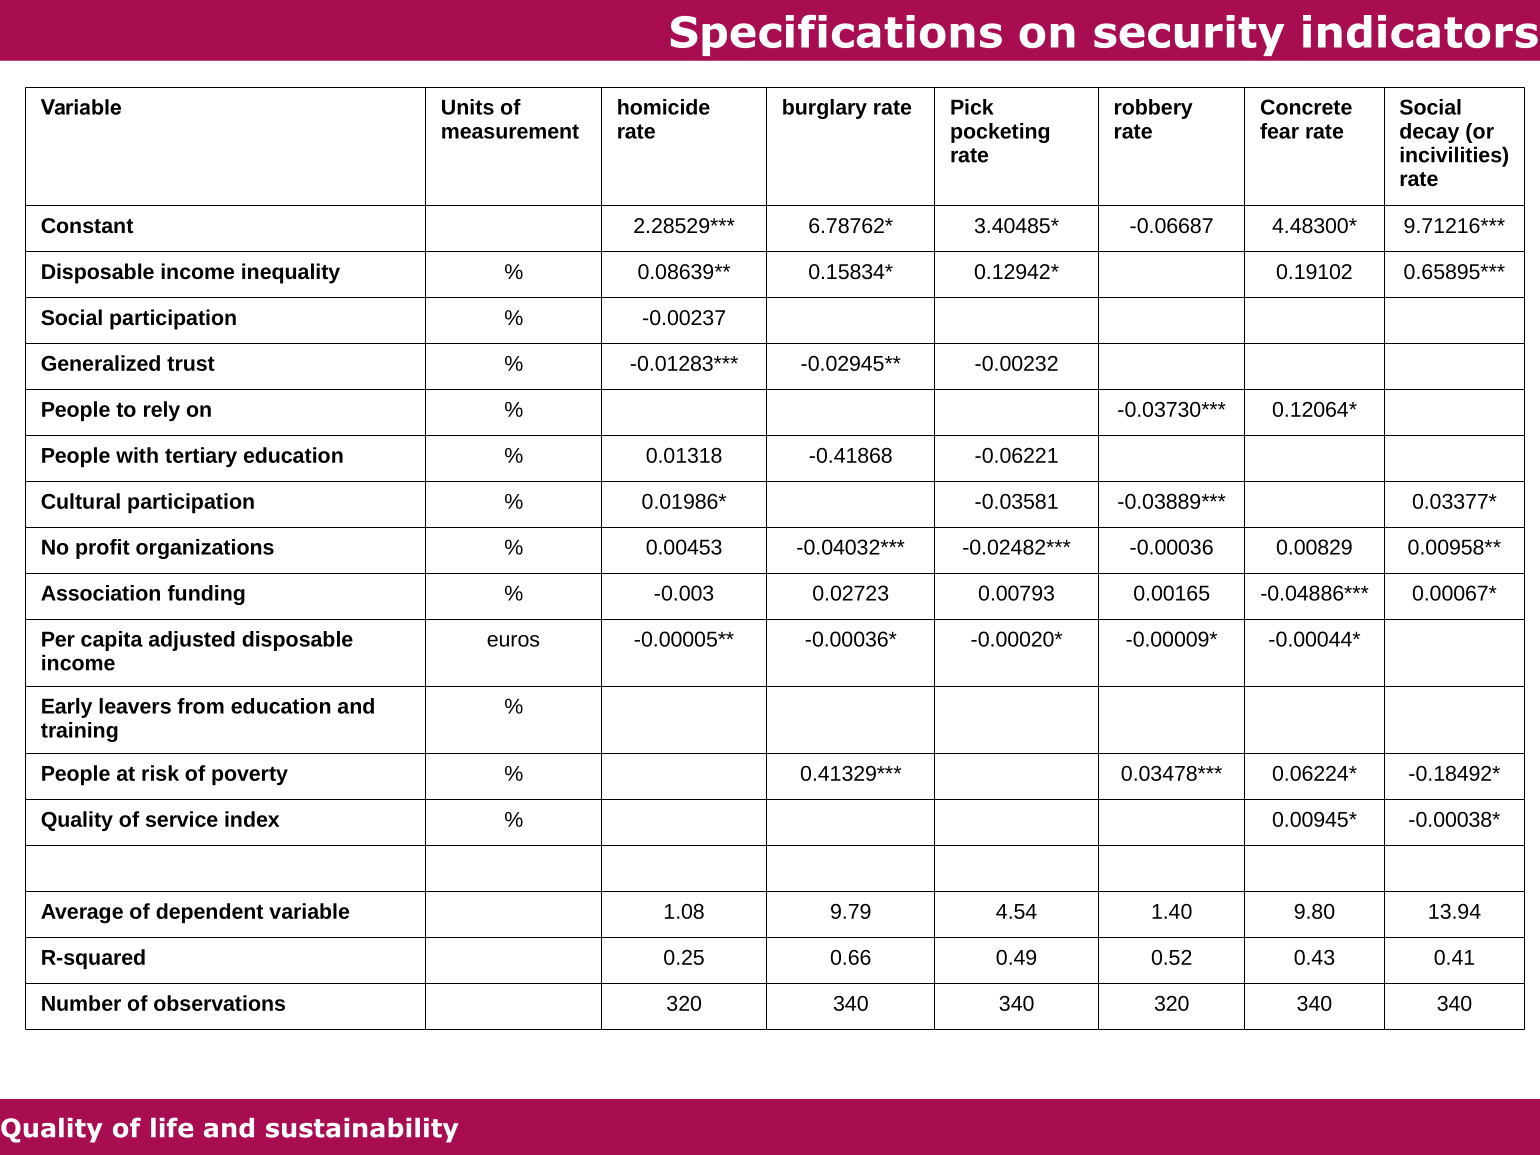 Image resolution: width=1540 pixels, height=1155 pixels. Describe the element at coordinates (1189, 35) in the screenshot. I see `security` at that location.
